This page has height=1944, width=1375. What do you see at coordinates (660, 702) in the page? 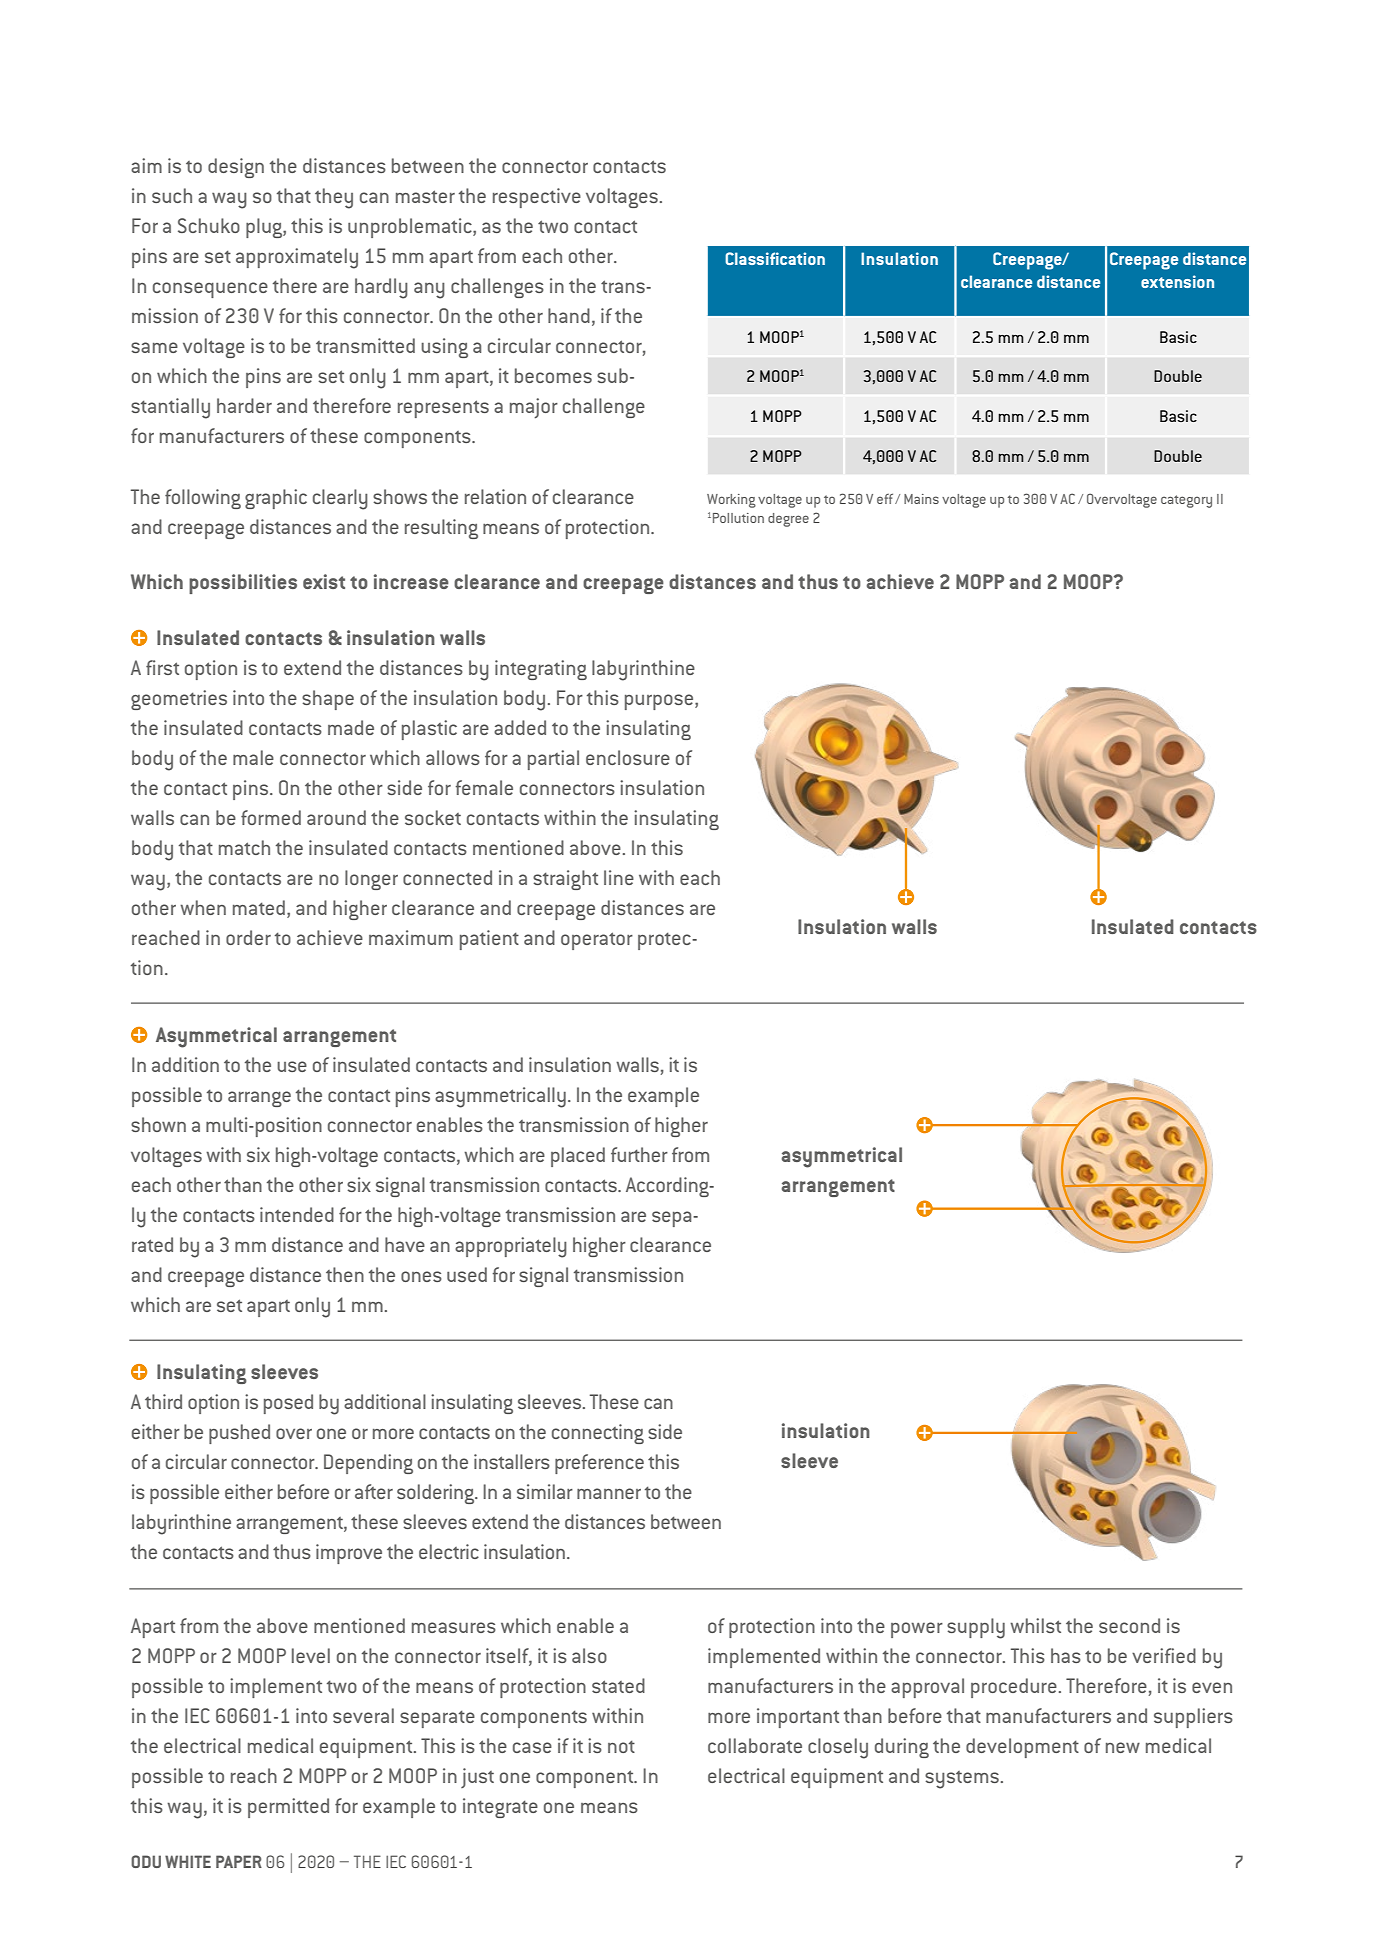
I see `purpose` at bounding box center [660, 702].
